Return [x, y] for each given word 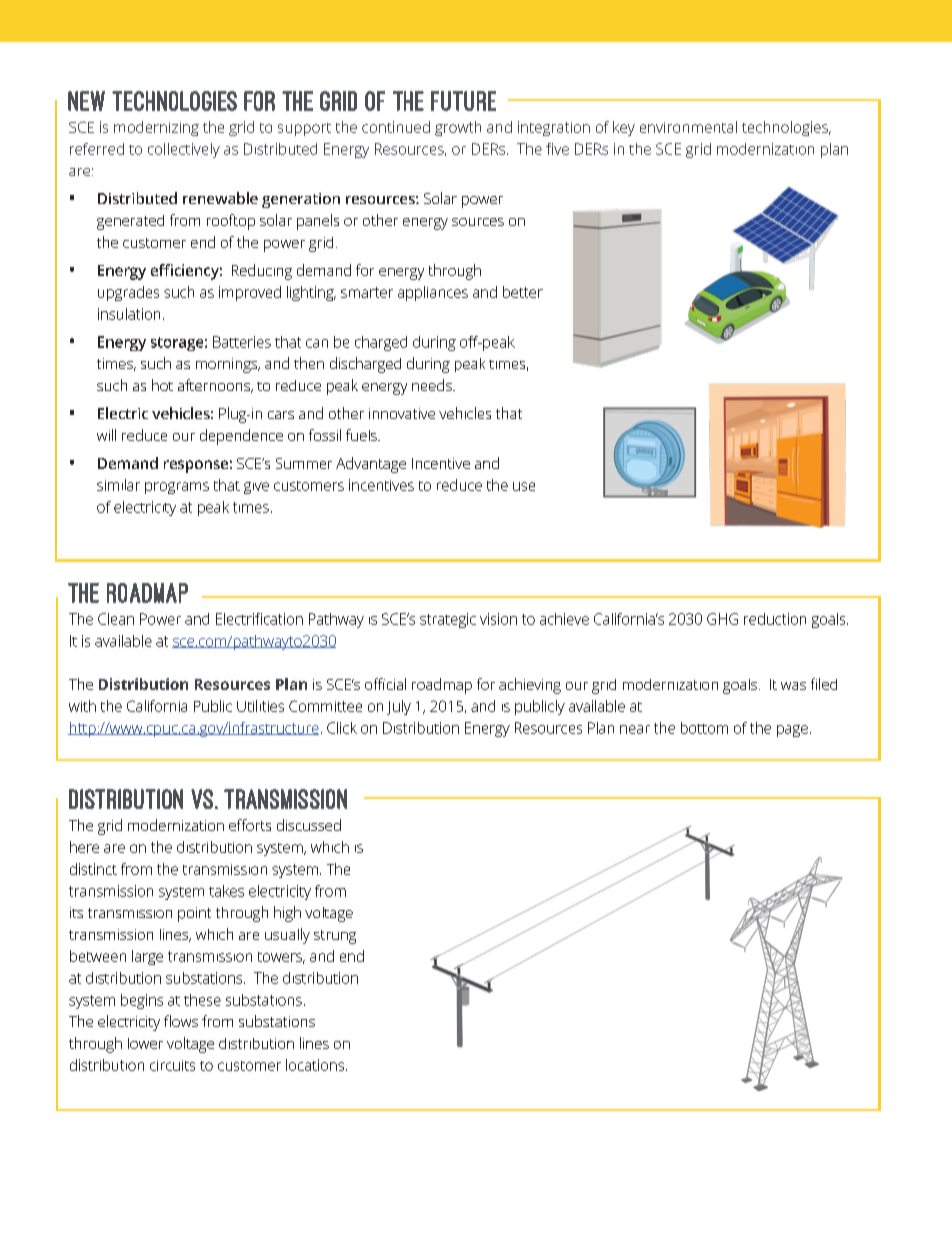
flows [181, 1021]
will [106, 435]
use [524, 486]
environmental [688, 127]
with [82, 706]
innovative [402, 413]
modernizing [156, 128]
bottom [704, 728]
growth [458, 128]
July [399, 707]
